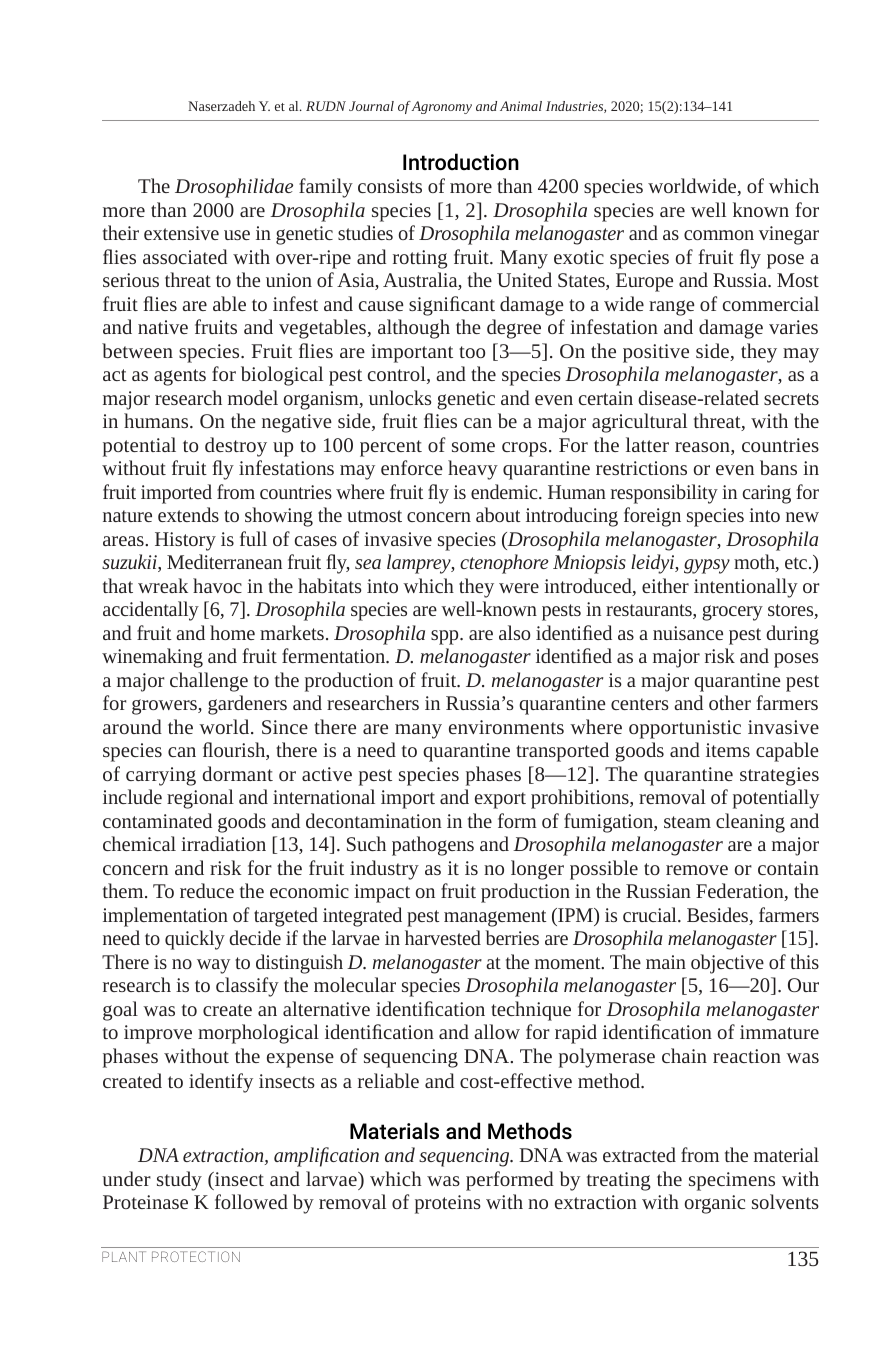  Describe the element at coordinates (209, 682) in the document. I see `challenge` at that location.
